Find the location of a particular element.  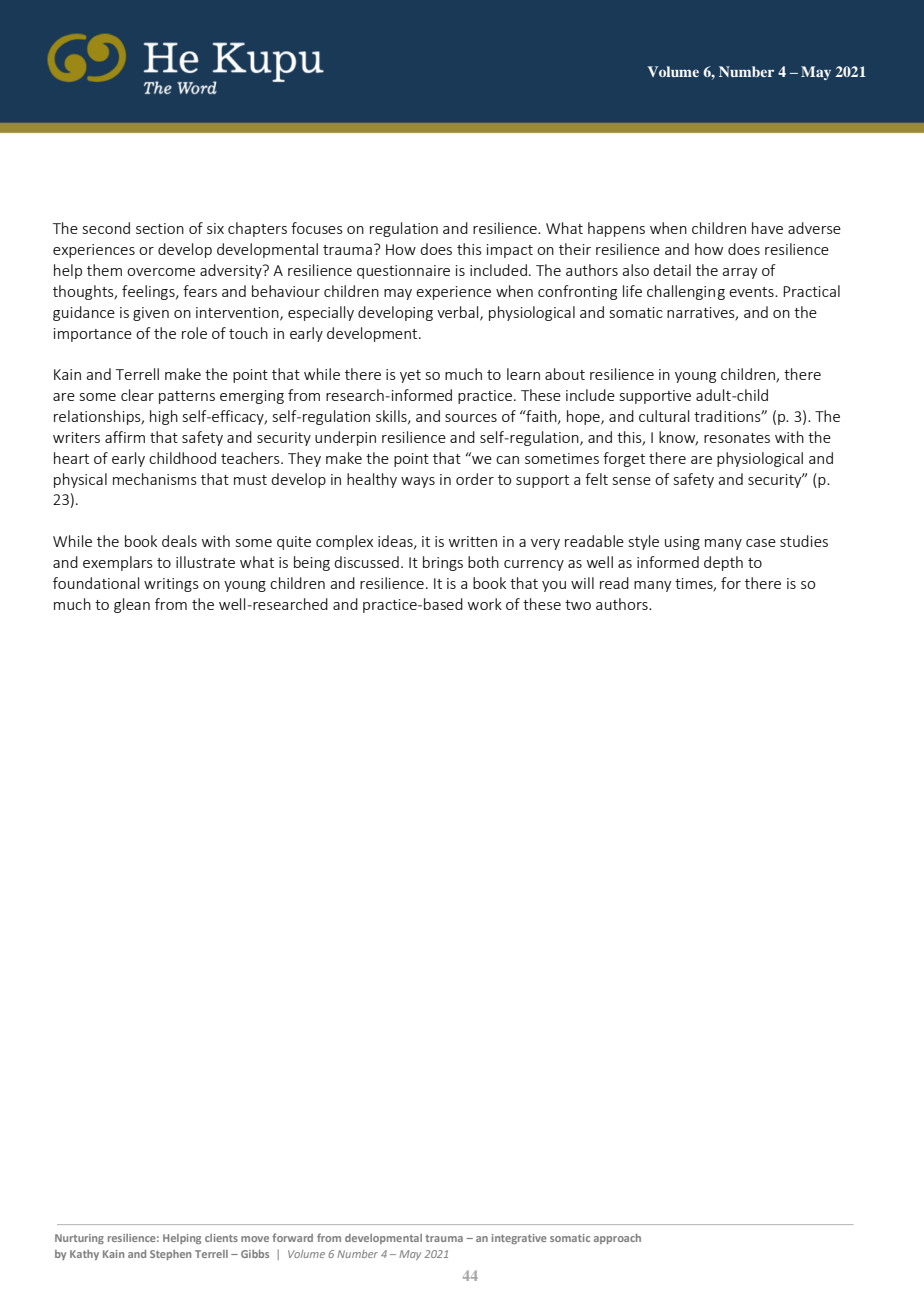

work is located at coordinates (485, 604).
